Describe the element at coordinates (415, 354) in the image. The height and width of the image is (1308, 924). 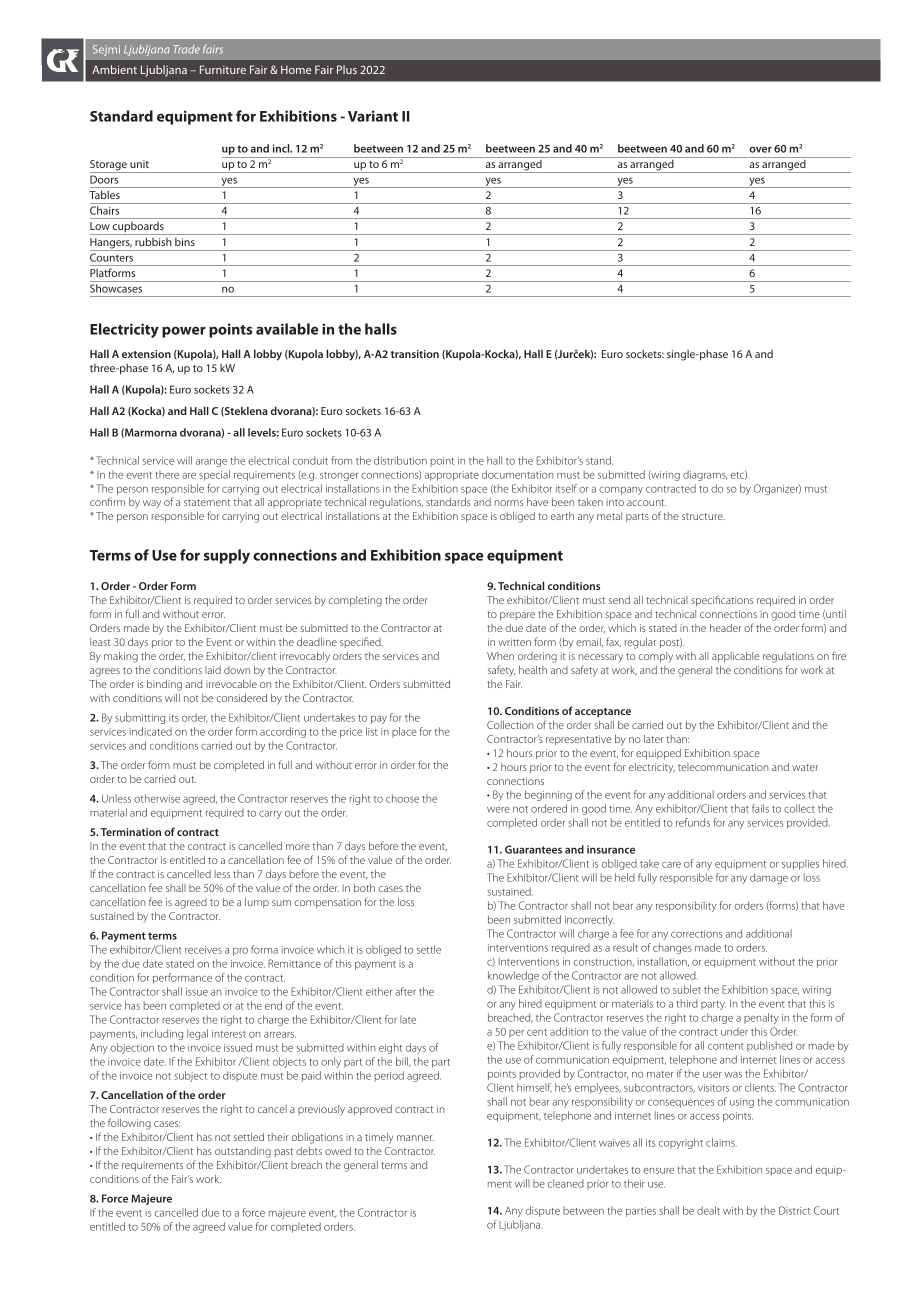
I see `transition` at that location.
